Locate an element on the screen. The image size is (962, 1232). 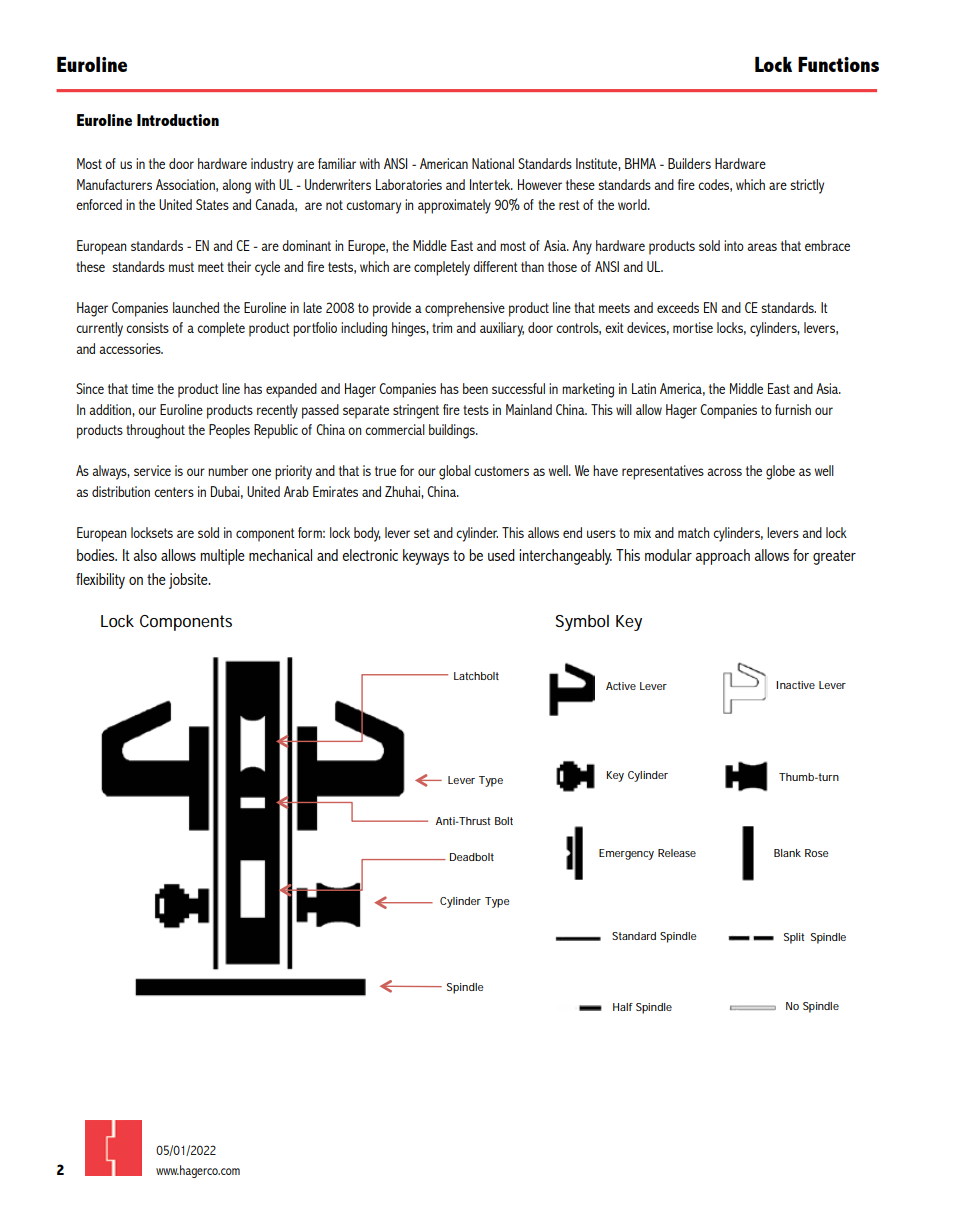
Introduction is located at coordinates (178, 120).
